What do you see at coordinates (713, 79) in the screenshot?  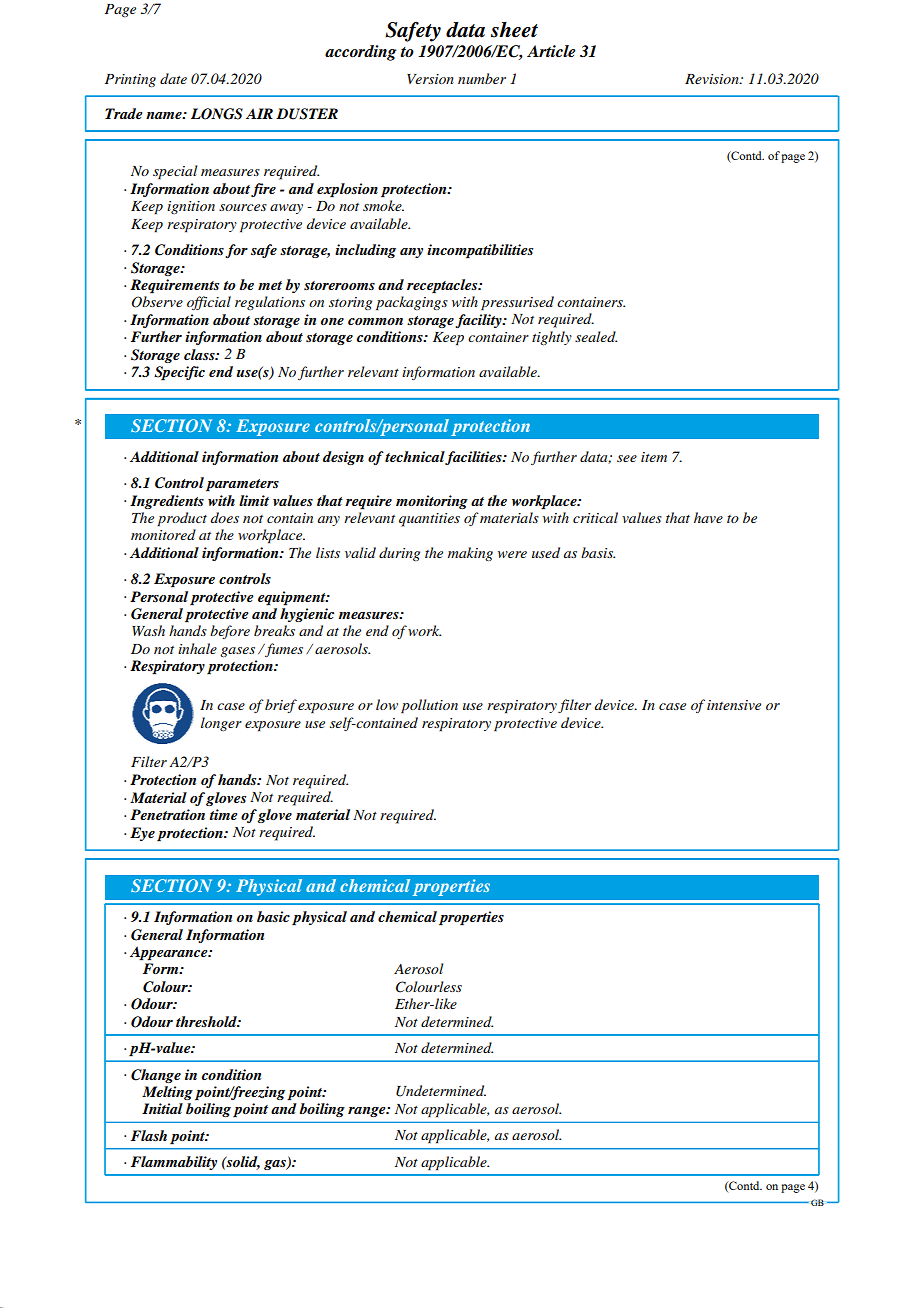 I see `Revision` at bounding box center [713, 79].
